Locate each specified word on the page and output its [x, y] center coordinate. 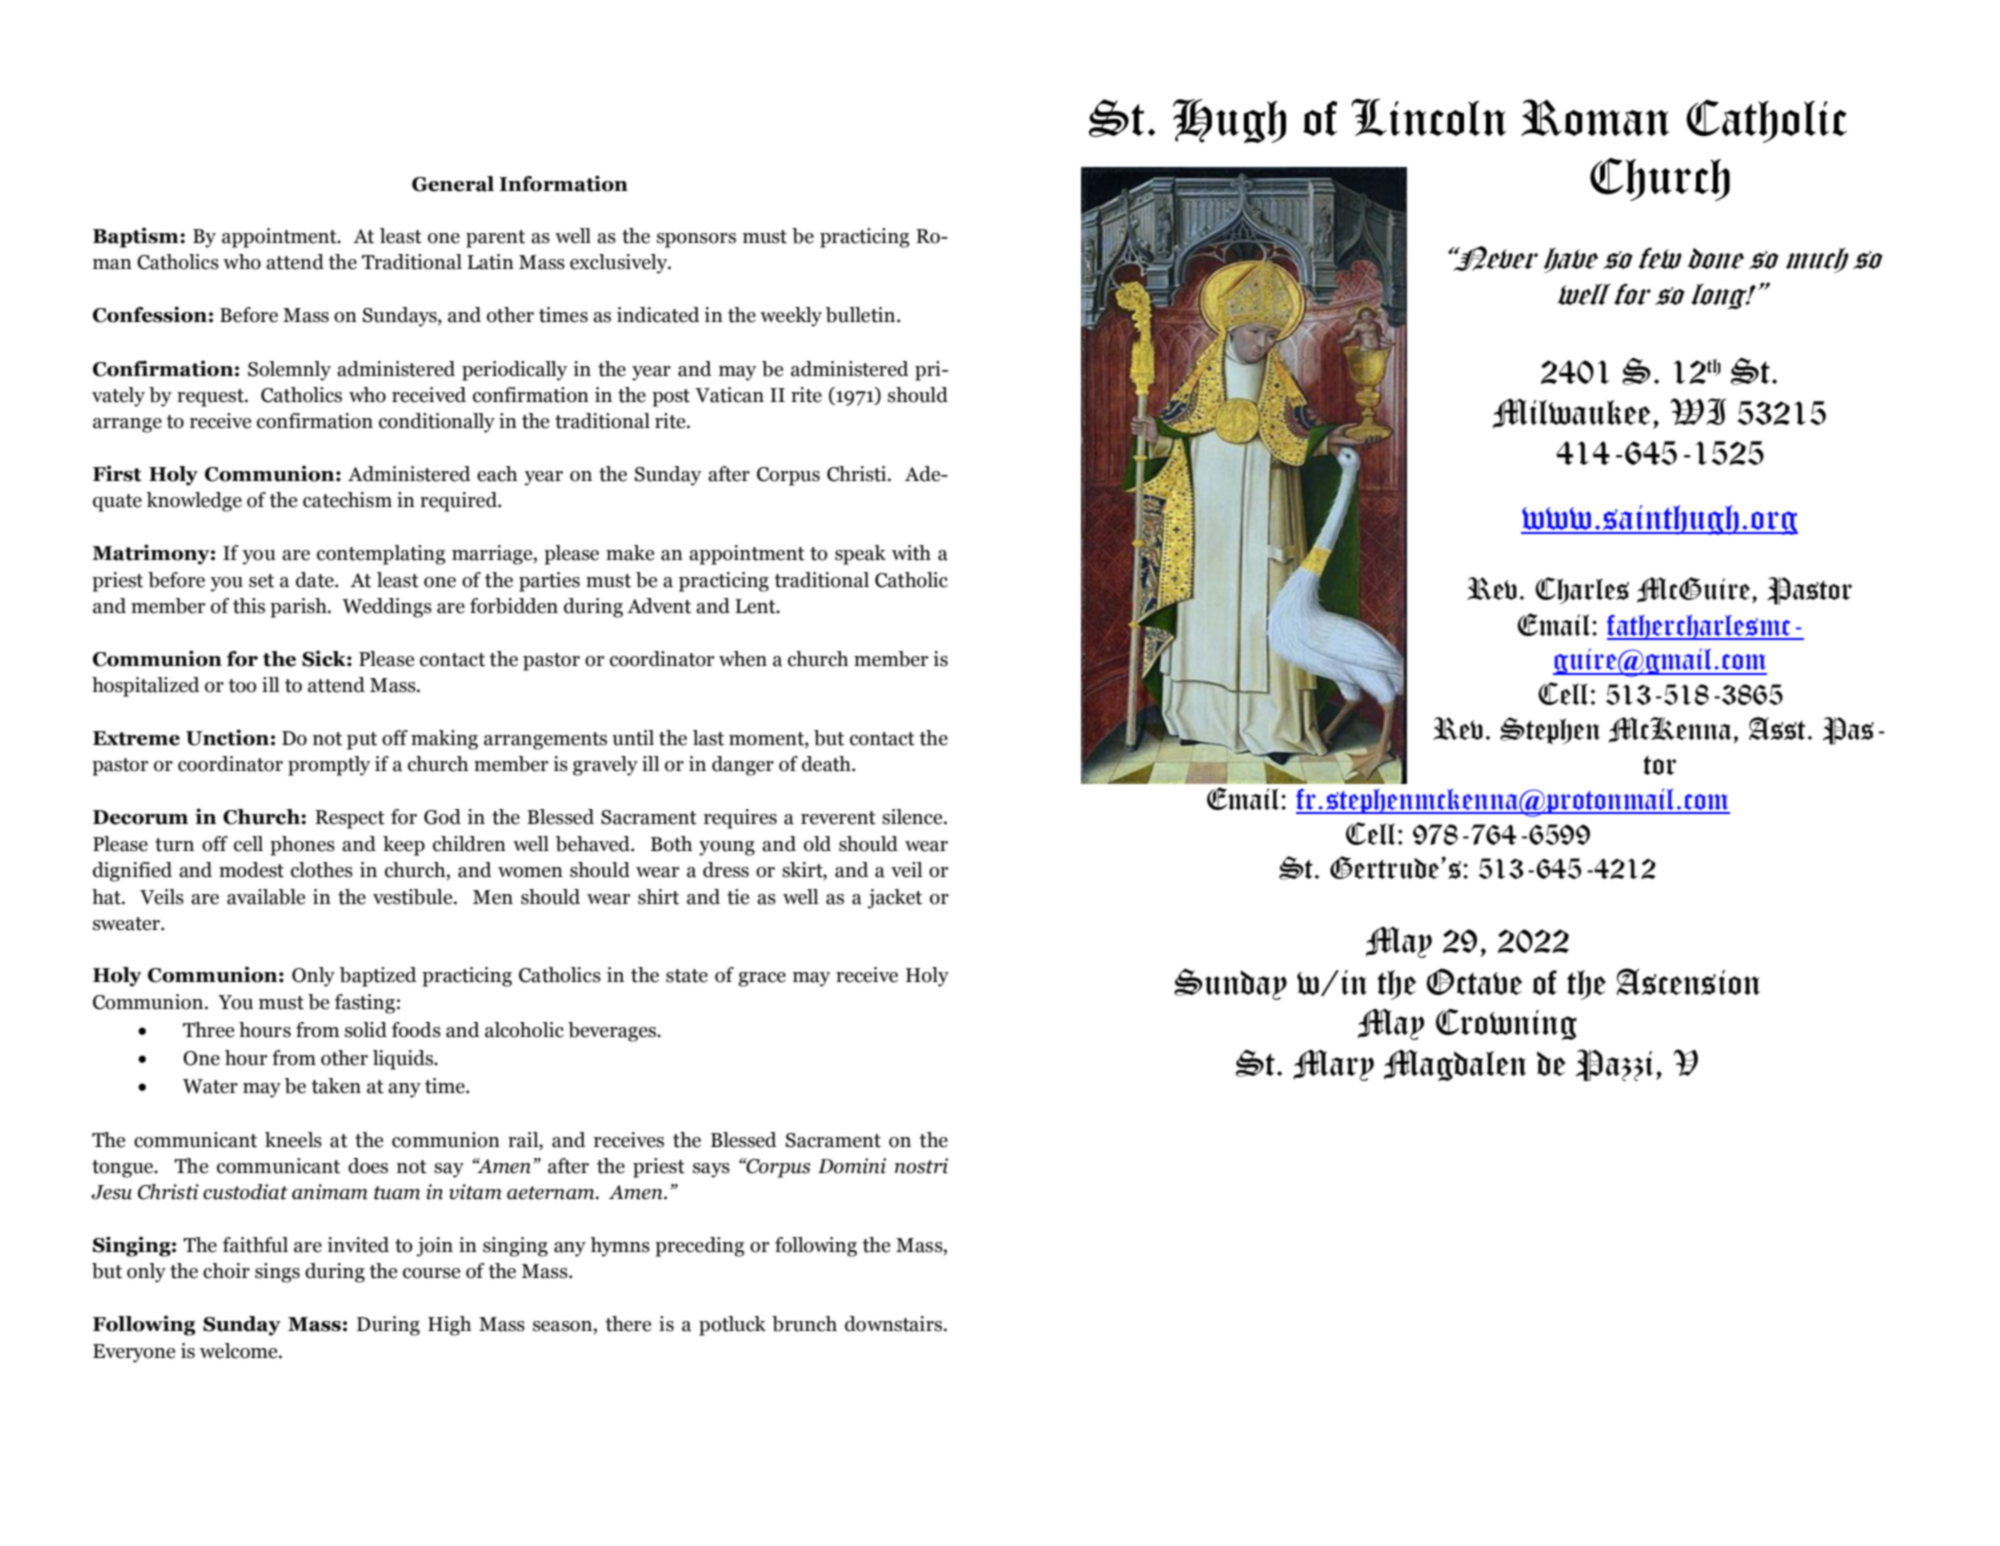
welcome [240, 1351]
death [827, 764]
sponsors [696, 240]
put [362, 741]
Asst [1777, 728]
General [453, 184]
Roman [1595, 117]
